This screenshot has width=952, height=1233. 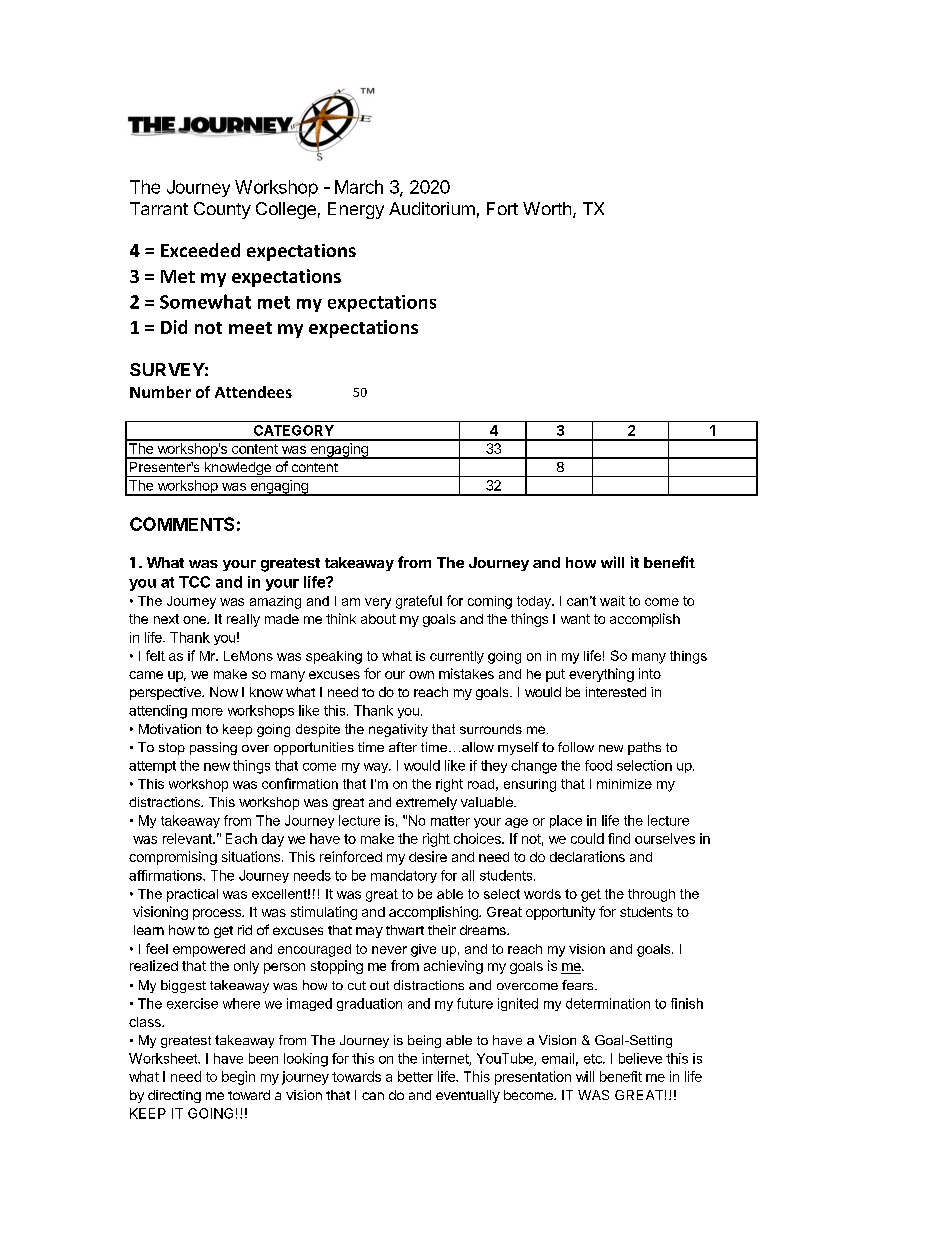 I want to click on own, so click(x=421, y=675).
